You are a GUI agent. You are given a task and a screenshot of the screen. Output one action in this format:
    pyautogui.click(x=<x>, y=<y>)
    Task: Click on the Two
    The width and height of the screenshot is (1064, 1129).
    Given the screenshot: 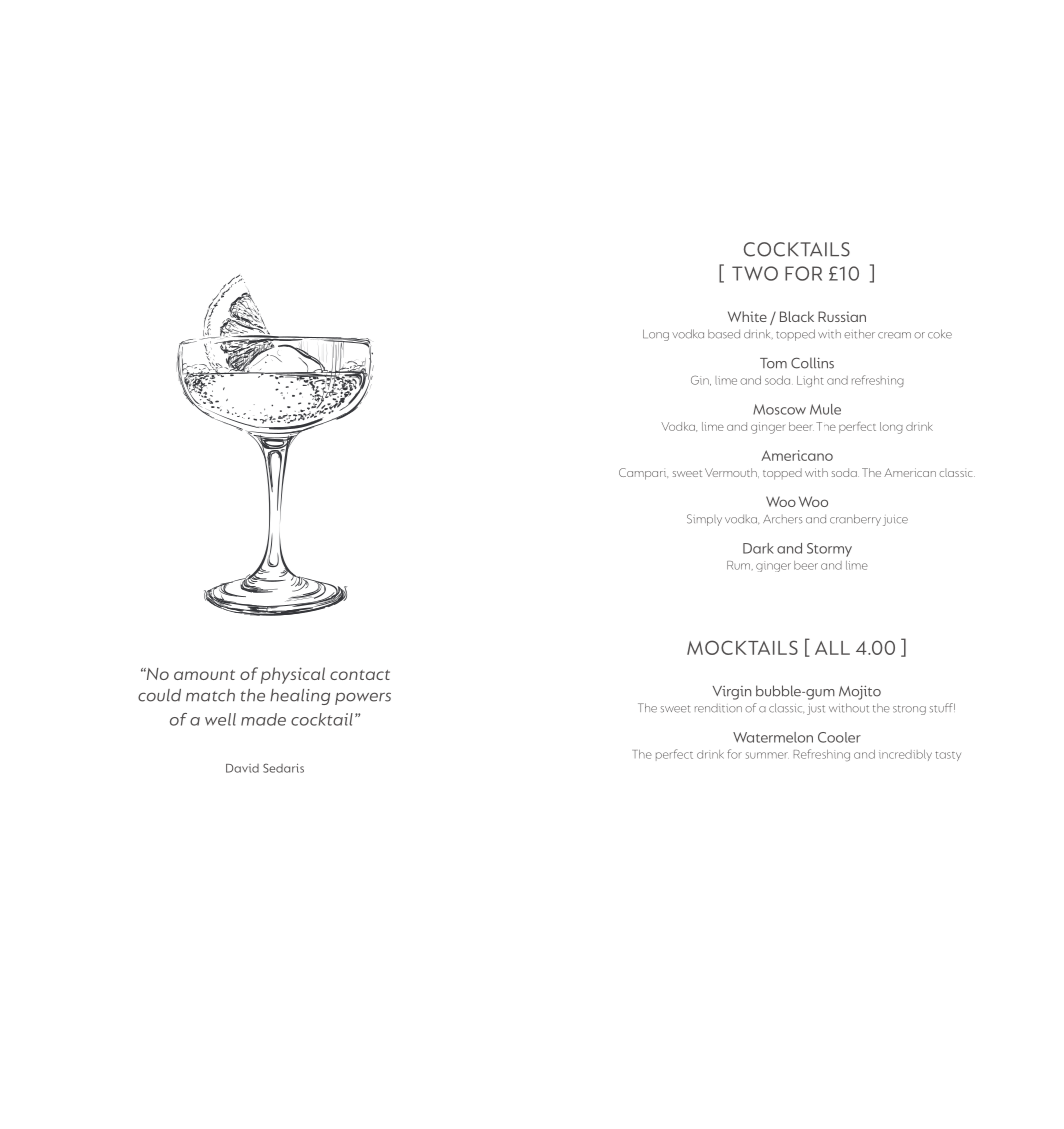 What is the action you would take?
    pyautogui.click(x=755, y=273)
